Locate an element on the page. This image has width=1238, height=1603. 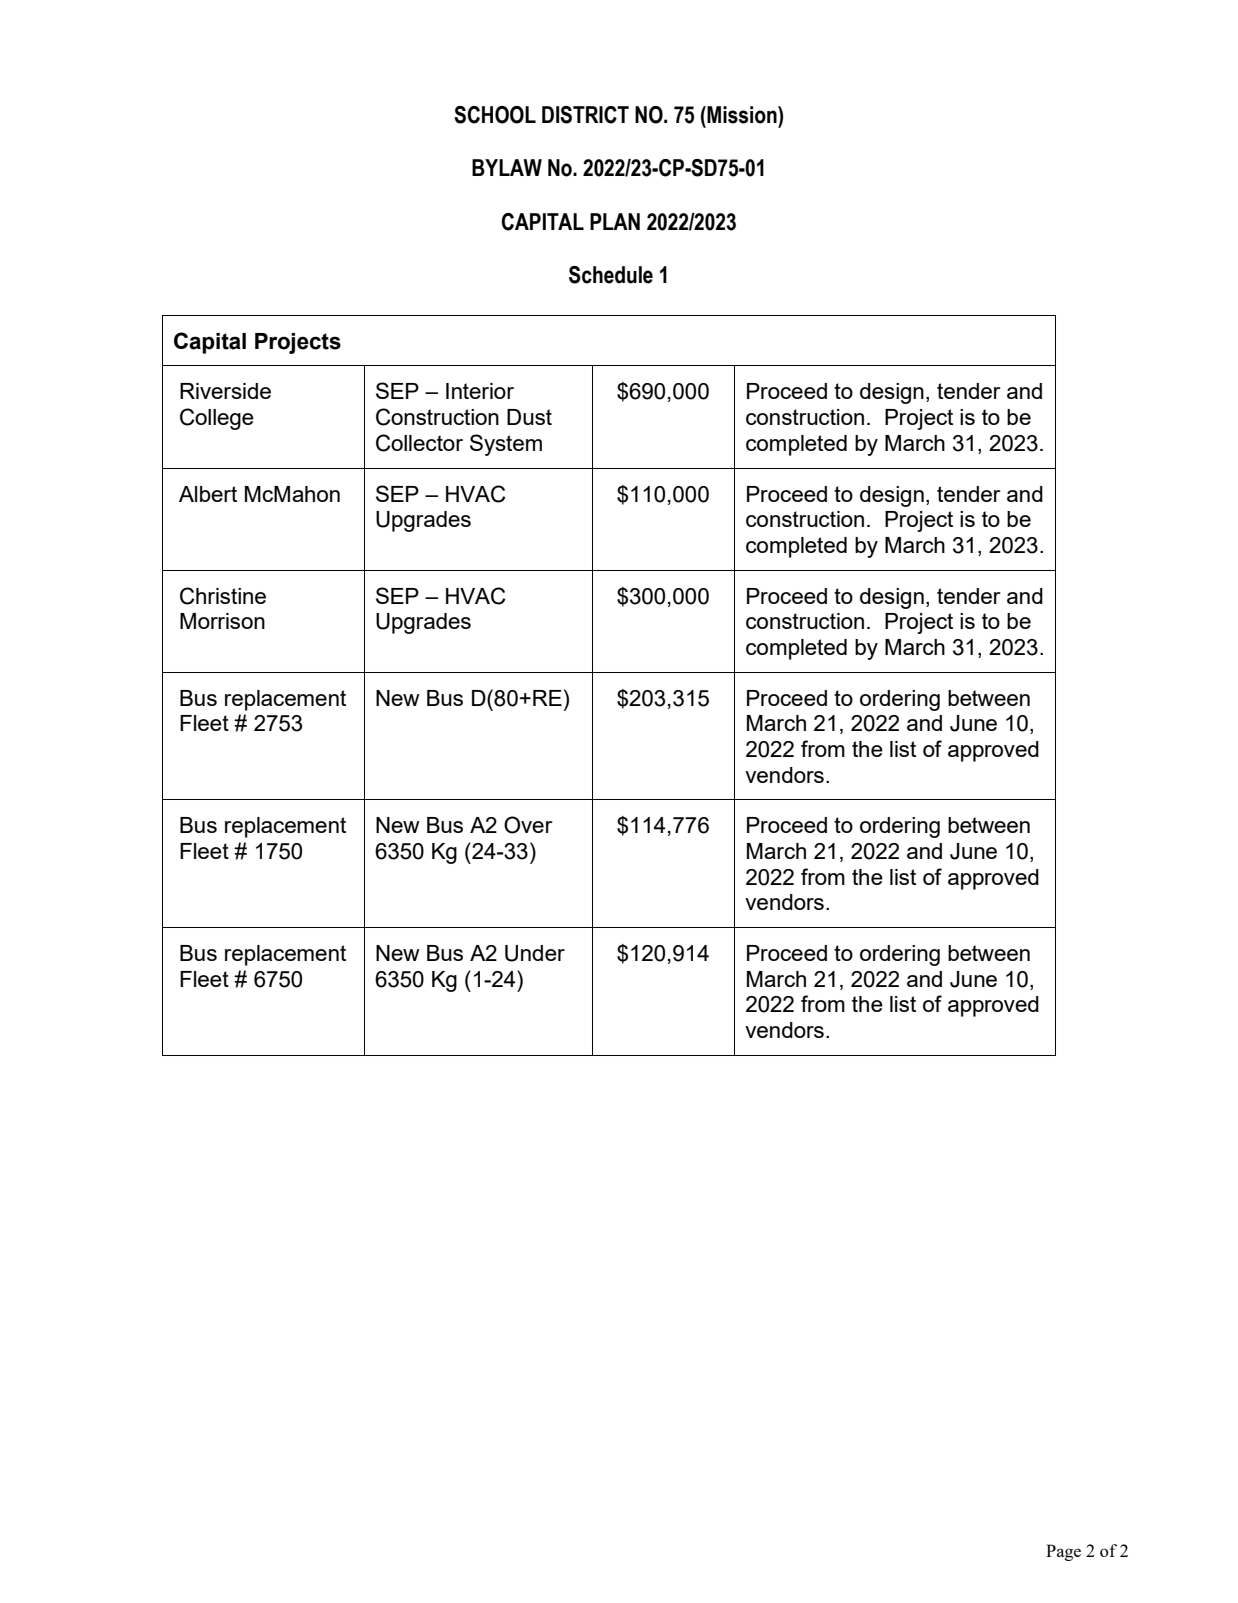
Over is located at coordinates (528, 825).
